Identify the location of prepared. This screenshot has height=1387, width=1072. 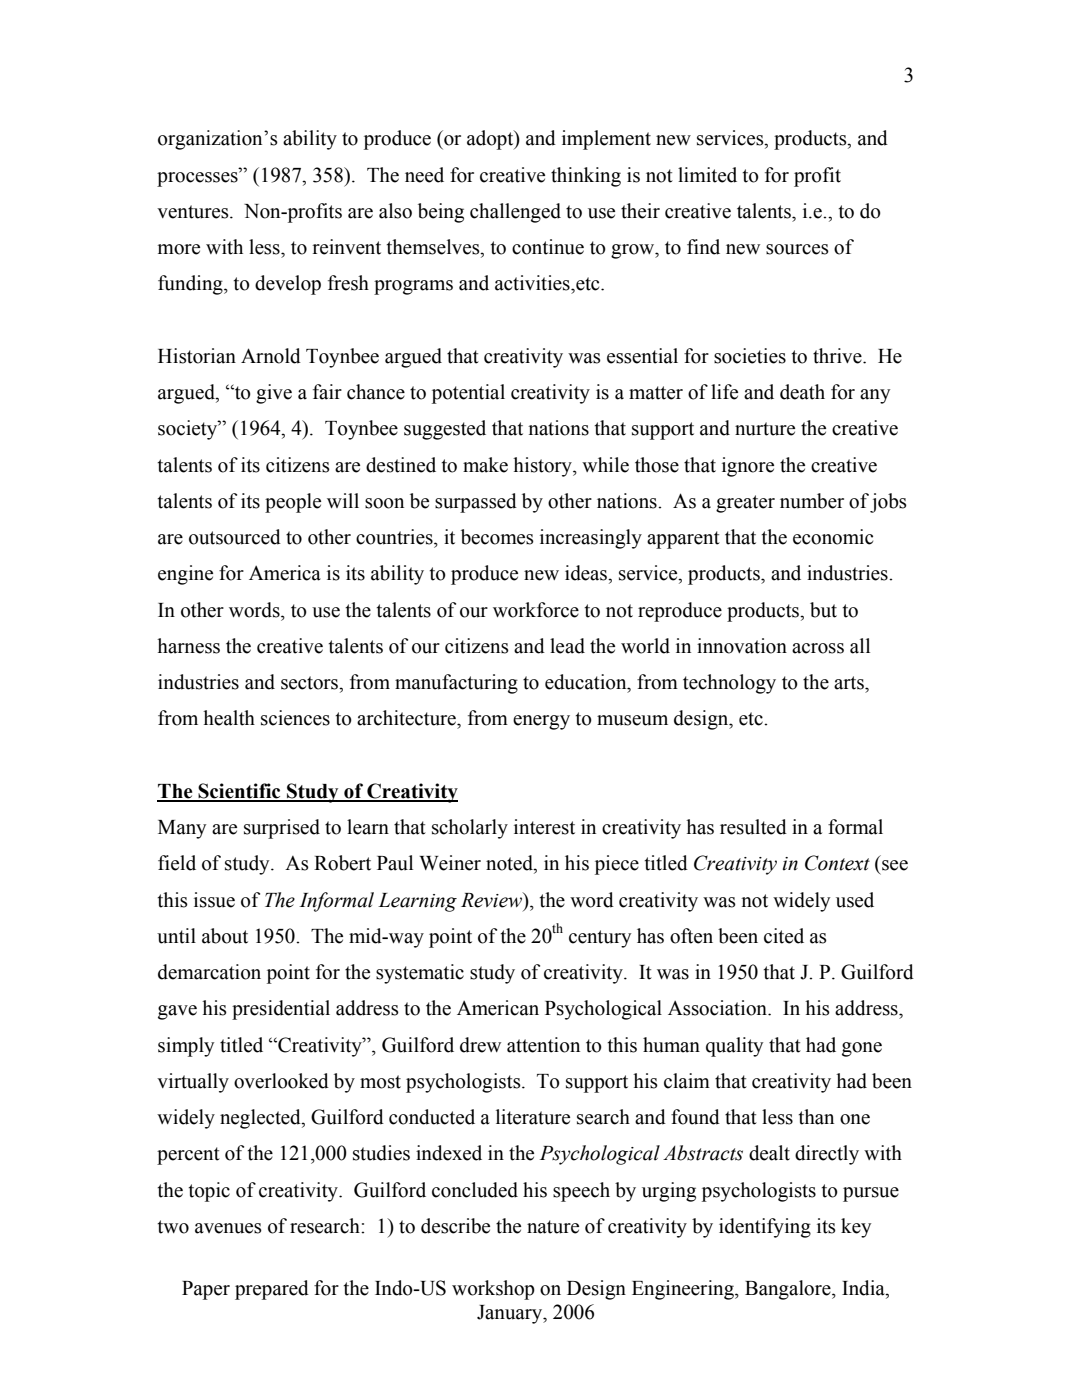
(272, 1290).
